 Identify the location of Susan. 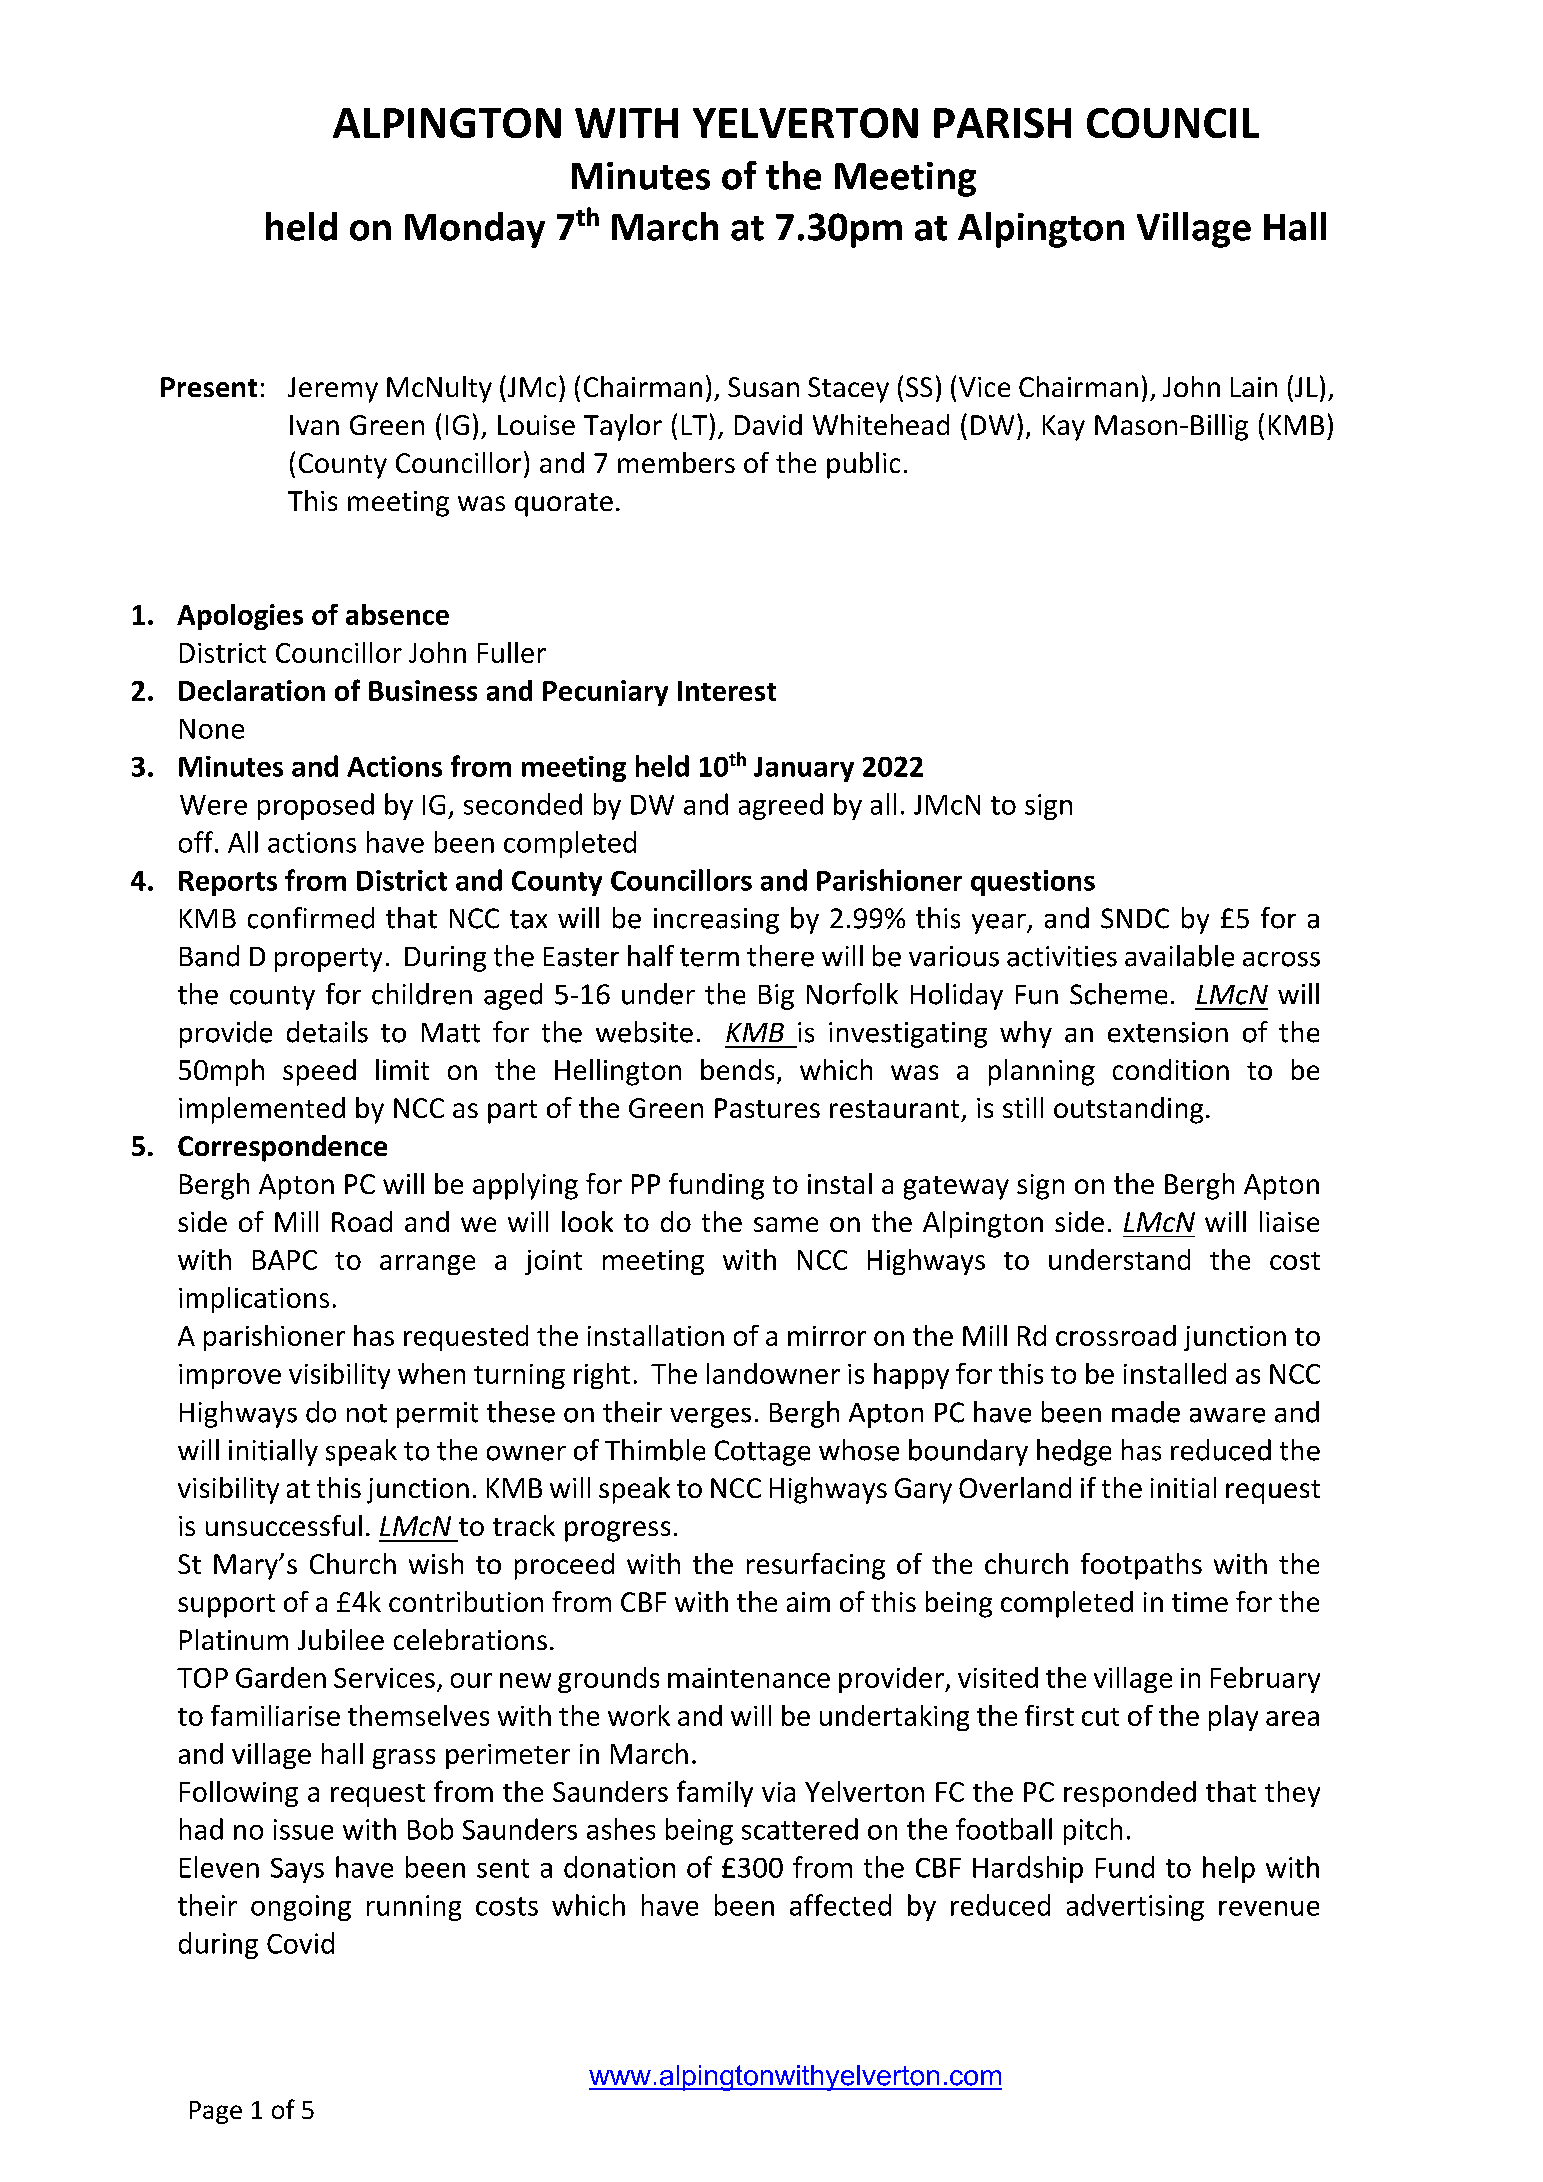
(763, 387).
